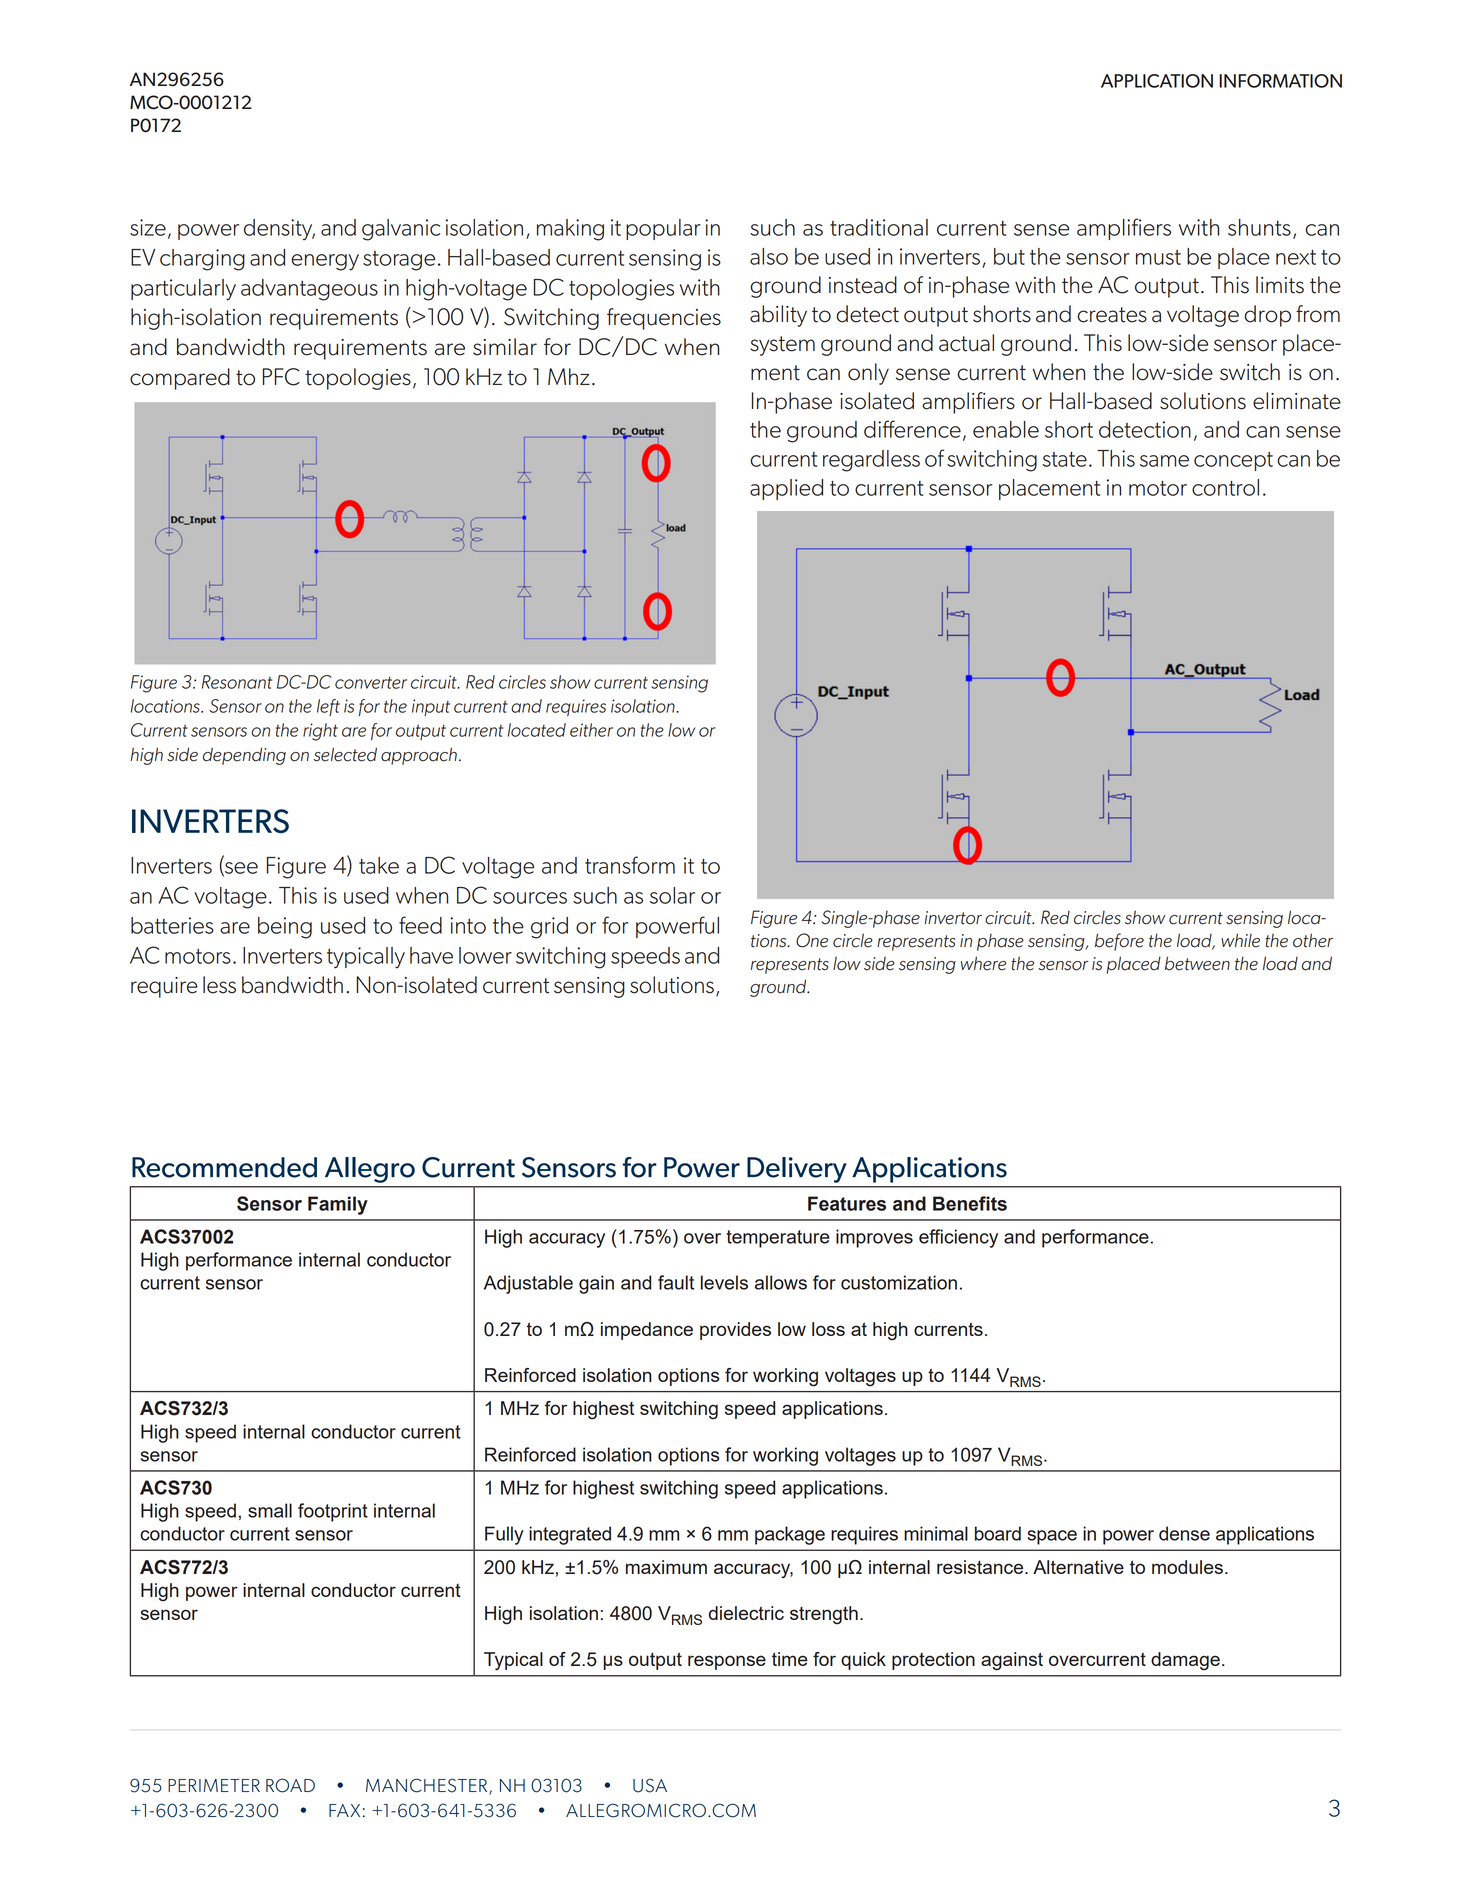 This screenshot has height=1903, width=1471. What do you see at coordinates (237, 682) in the screenshot?
I see `Resonant` at bounding box center [237, 682].
